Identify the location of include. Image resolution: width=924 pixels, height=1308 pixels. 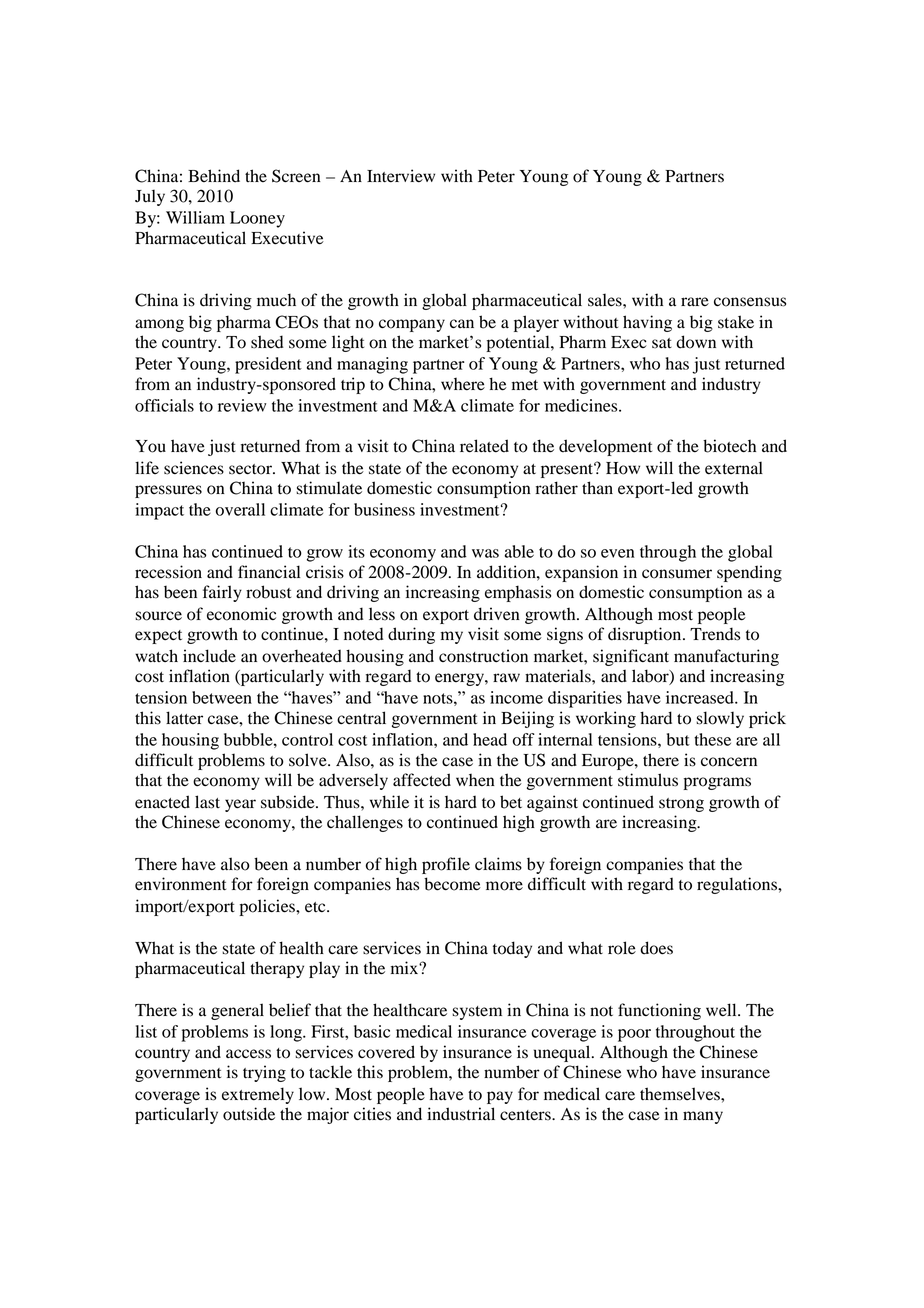
(209, 656).
